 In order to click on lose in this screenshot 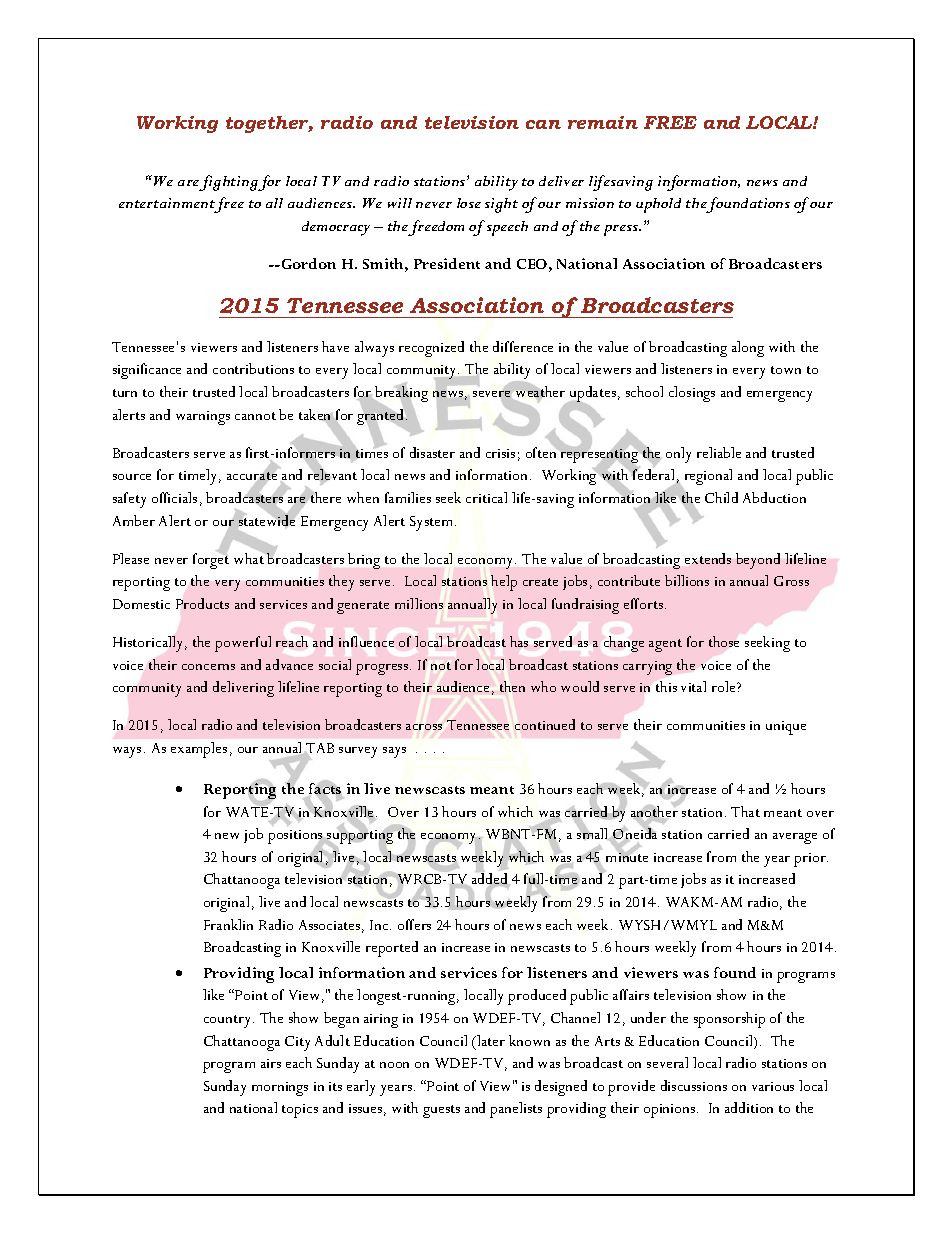, I will do `click(469, 203)`.
